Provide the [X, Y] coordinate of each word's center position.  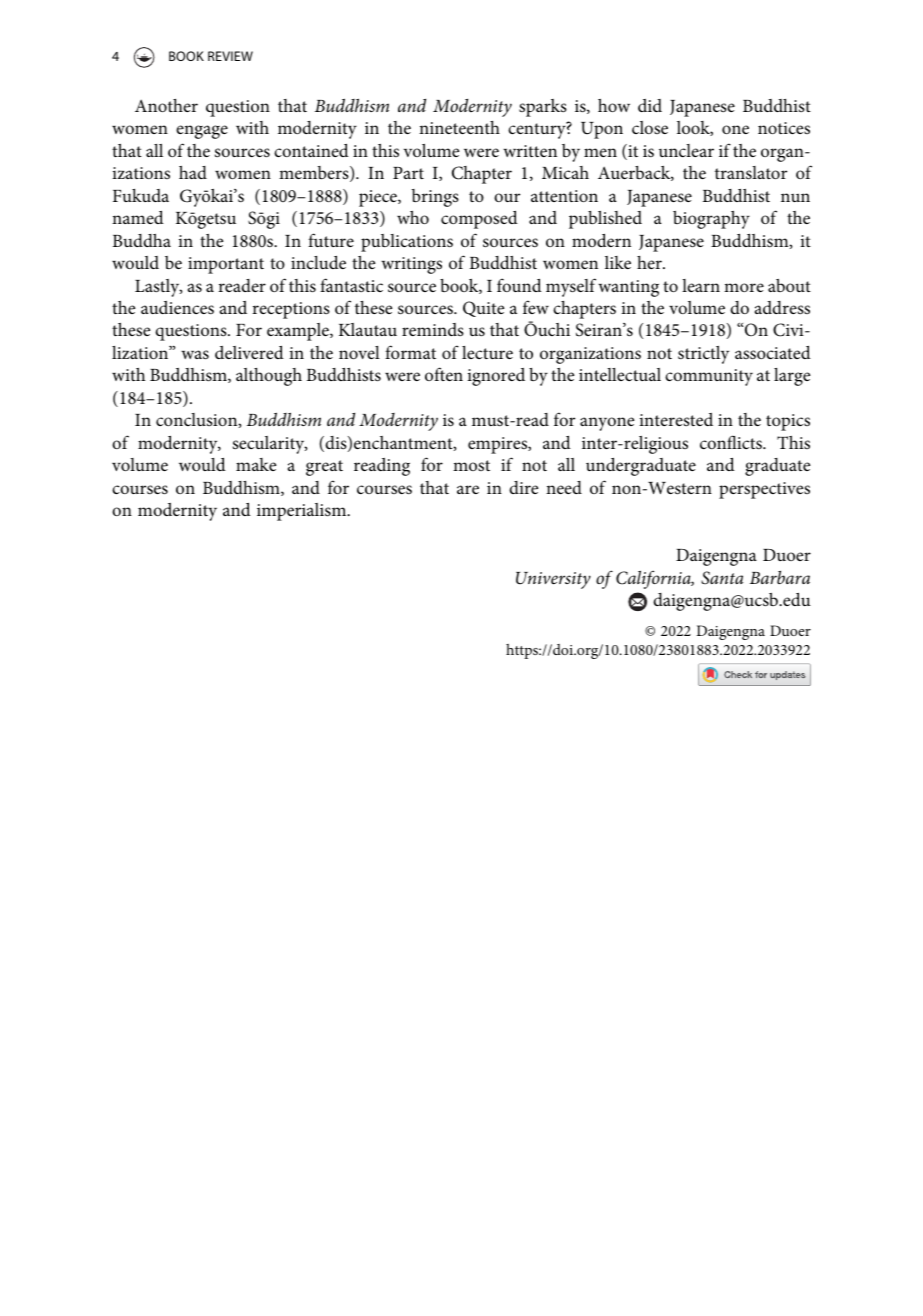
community [709, 377]
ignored [496, 377]
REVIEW [230, 56]
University [553, 580]
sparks [543, 108]
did [650, 105]
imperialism [303, 512]
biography [711, 220]
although [269, 377]
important [226, 265]
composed [479, 220]
